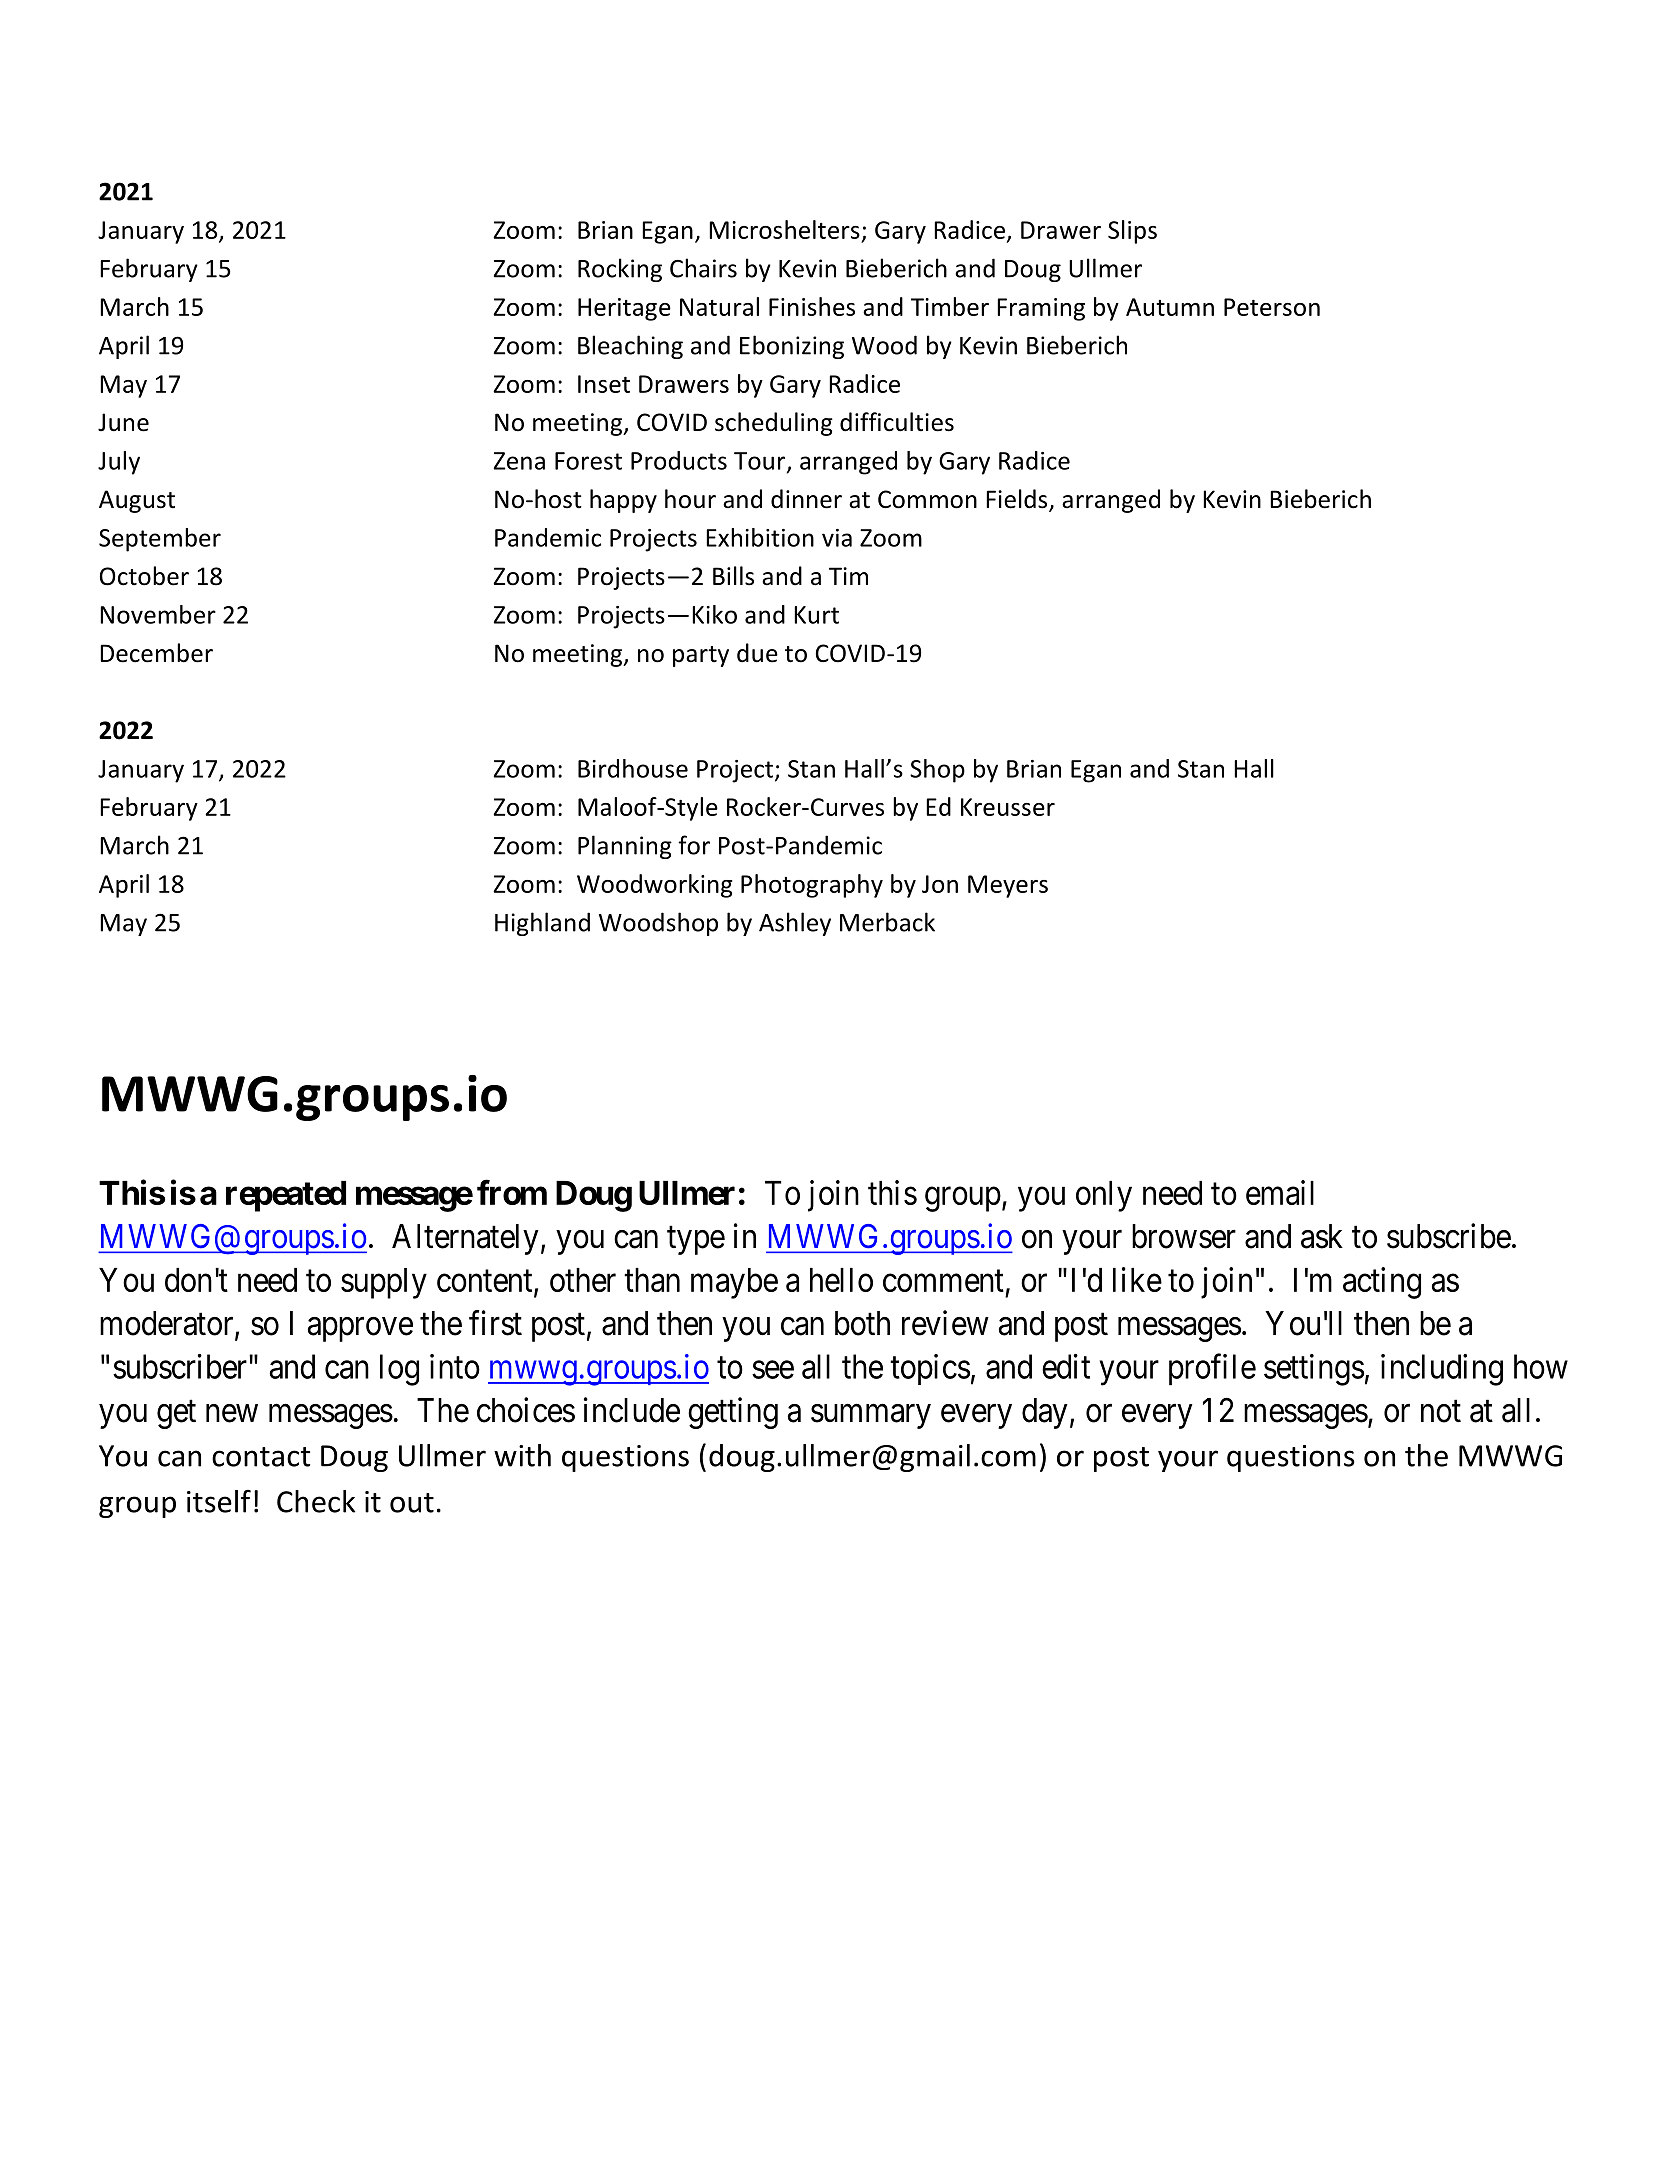 This page has height=2170, width=1676. What do you see at coordinates (156, 653) in the page?
I see `December` at bounding box center [156, 653].
